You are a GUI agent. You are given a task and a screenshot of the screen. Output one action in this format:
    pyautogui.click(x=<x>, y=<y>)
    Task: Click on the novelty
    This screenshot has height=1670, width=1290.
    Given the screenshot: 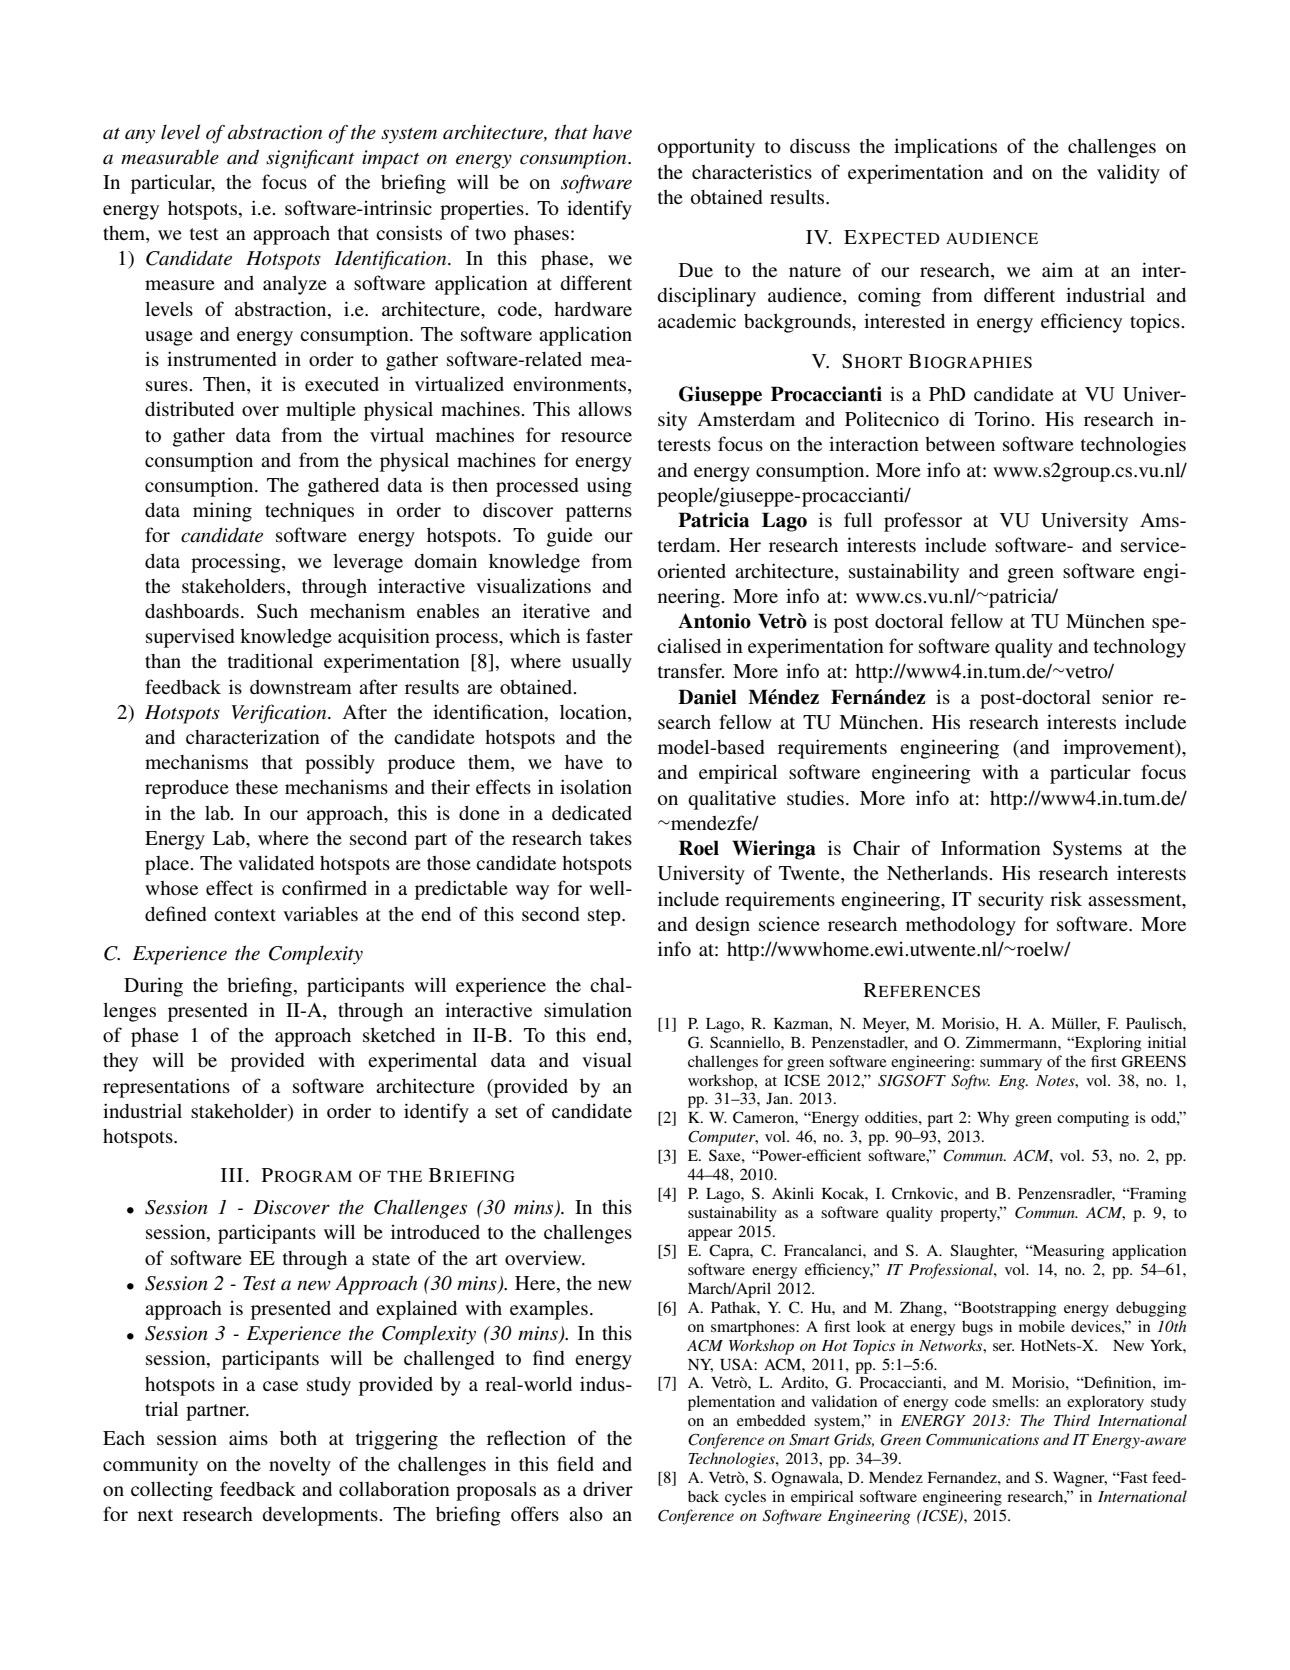 What is the action you would take?
    pyautogui.click(x=300, y=1466)
